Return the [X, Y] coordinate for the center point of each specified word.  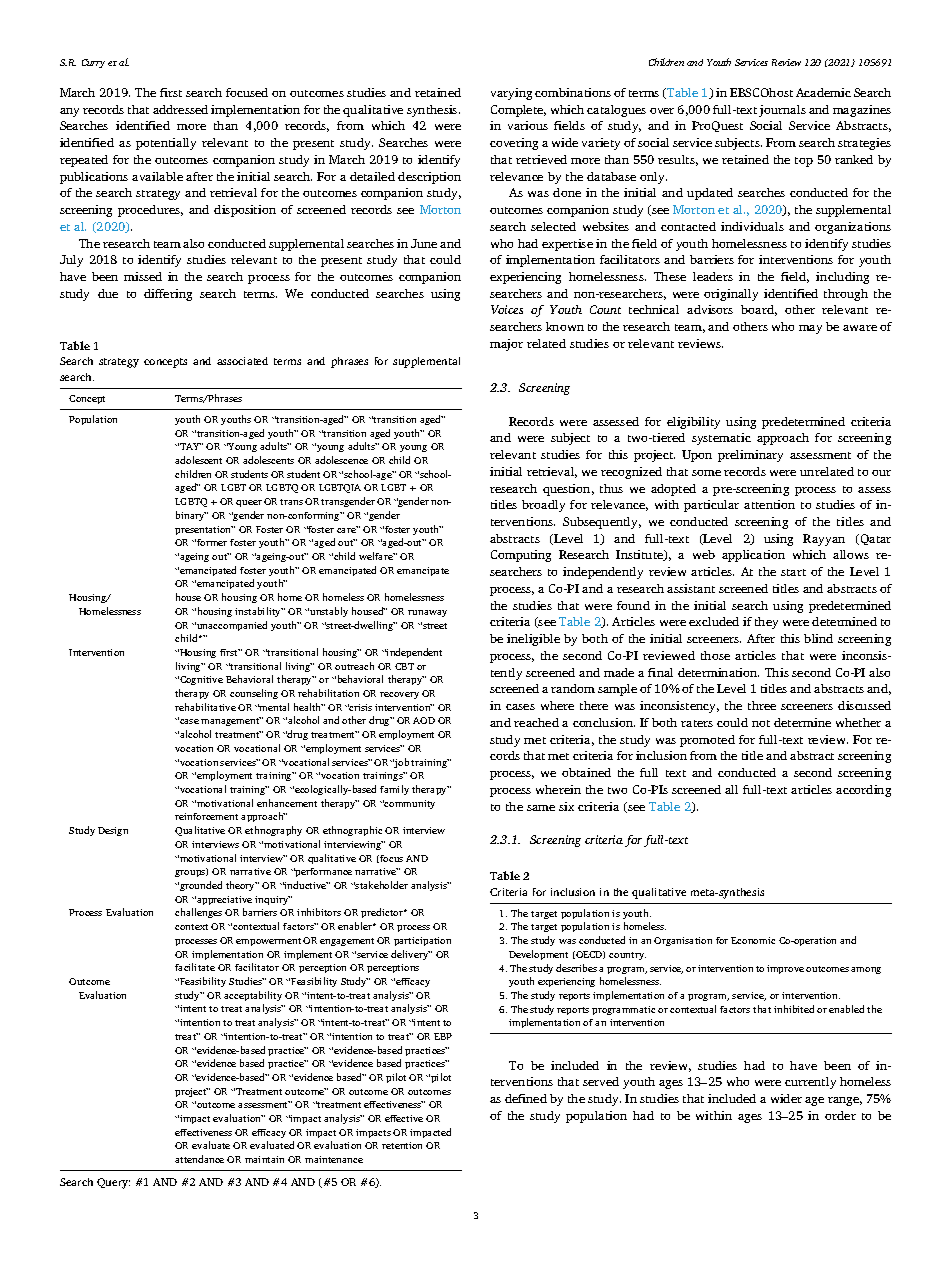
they [766, 623]
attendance [199, 1159]
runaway [427, 613]
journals [782, 111]
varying [511, 94]
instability [259, 612]
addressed [180, 109]
